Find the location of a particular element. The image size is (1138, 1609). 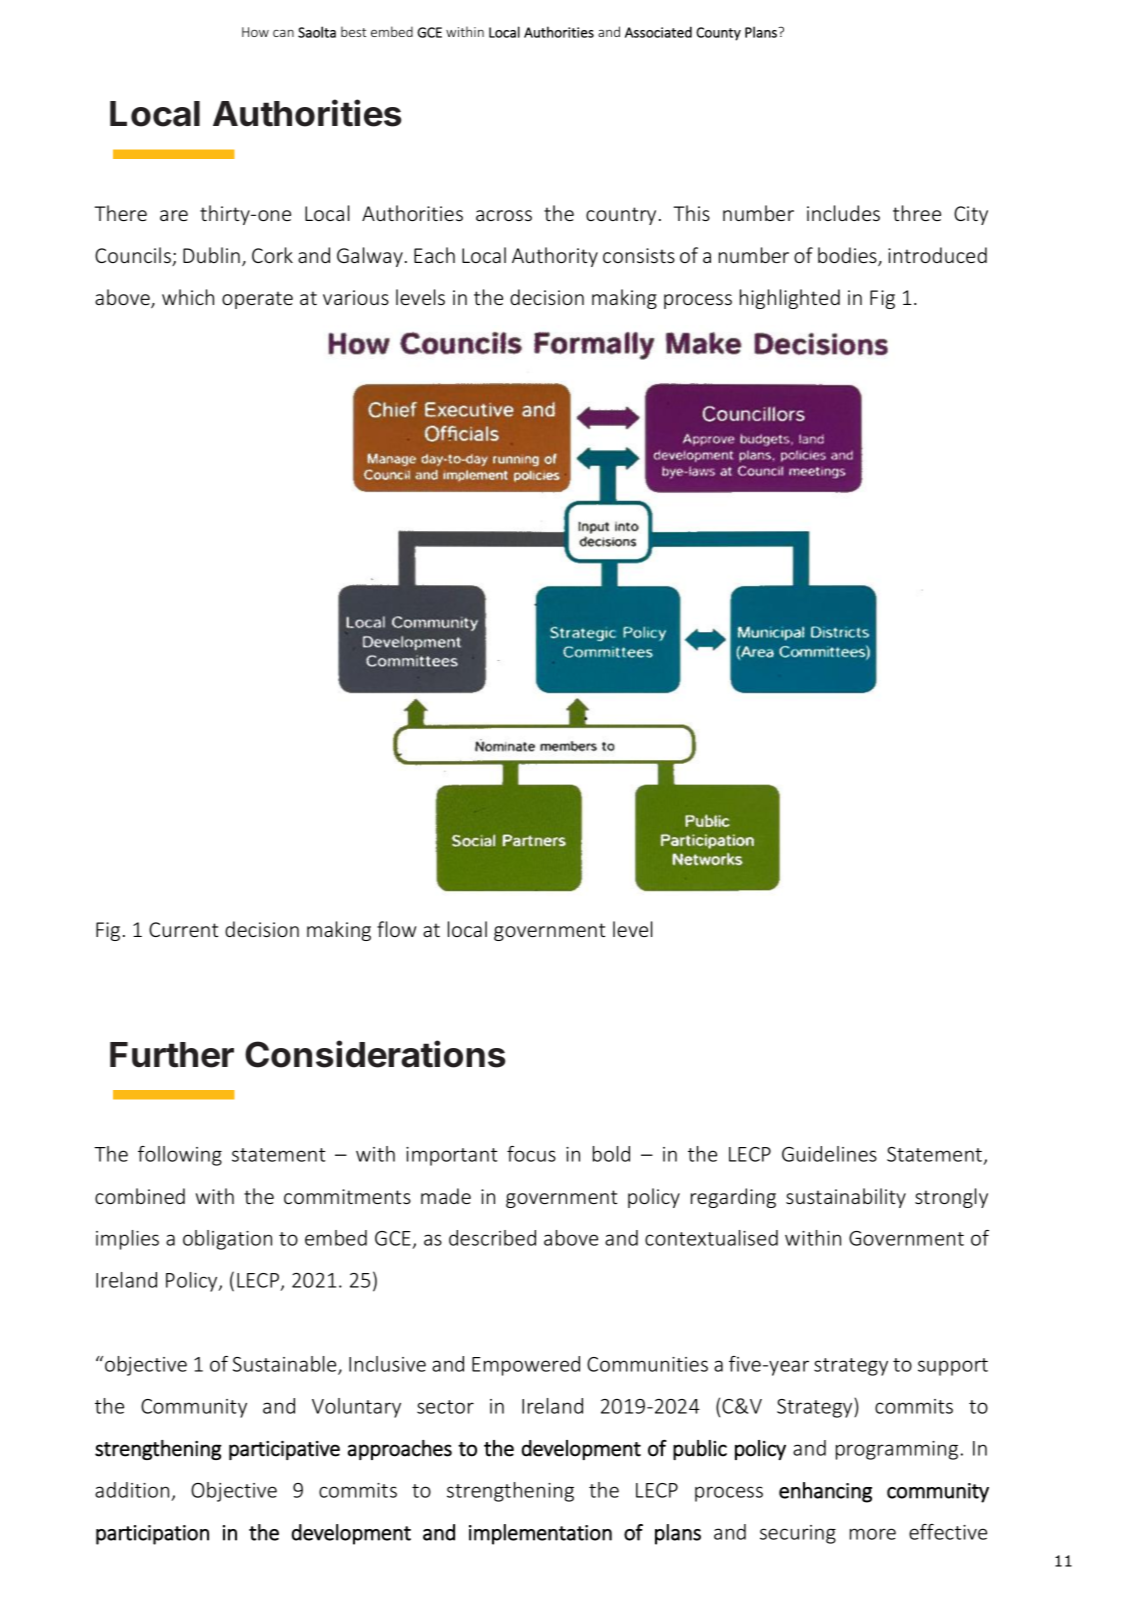

highlighted is located at coordinates (790, 299).
